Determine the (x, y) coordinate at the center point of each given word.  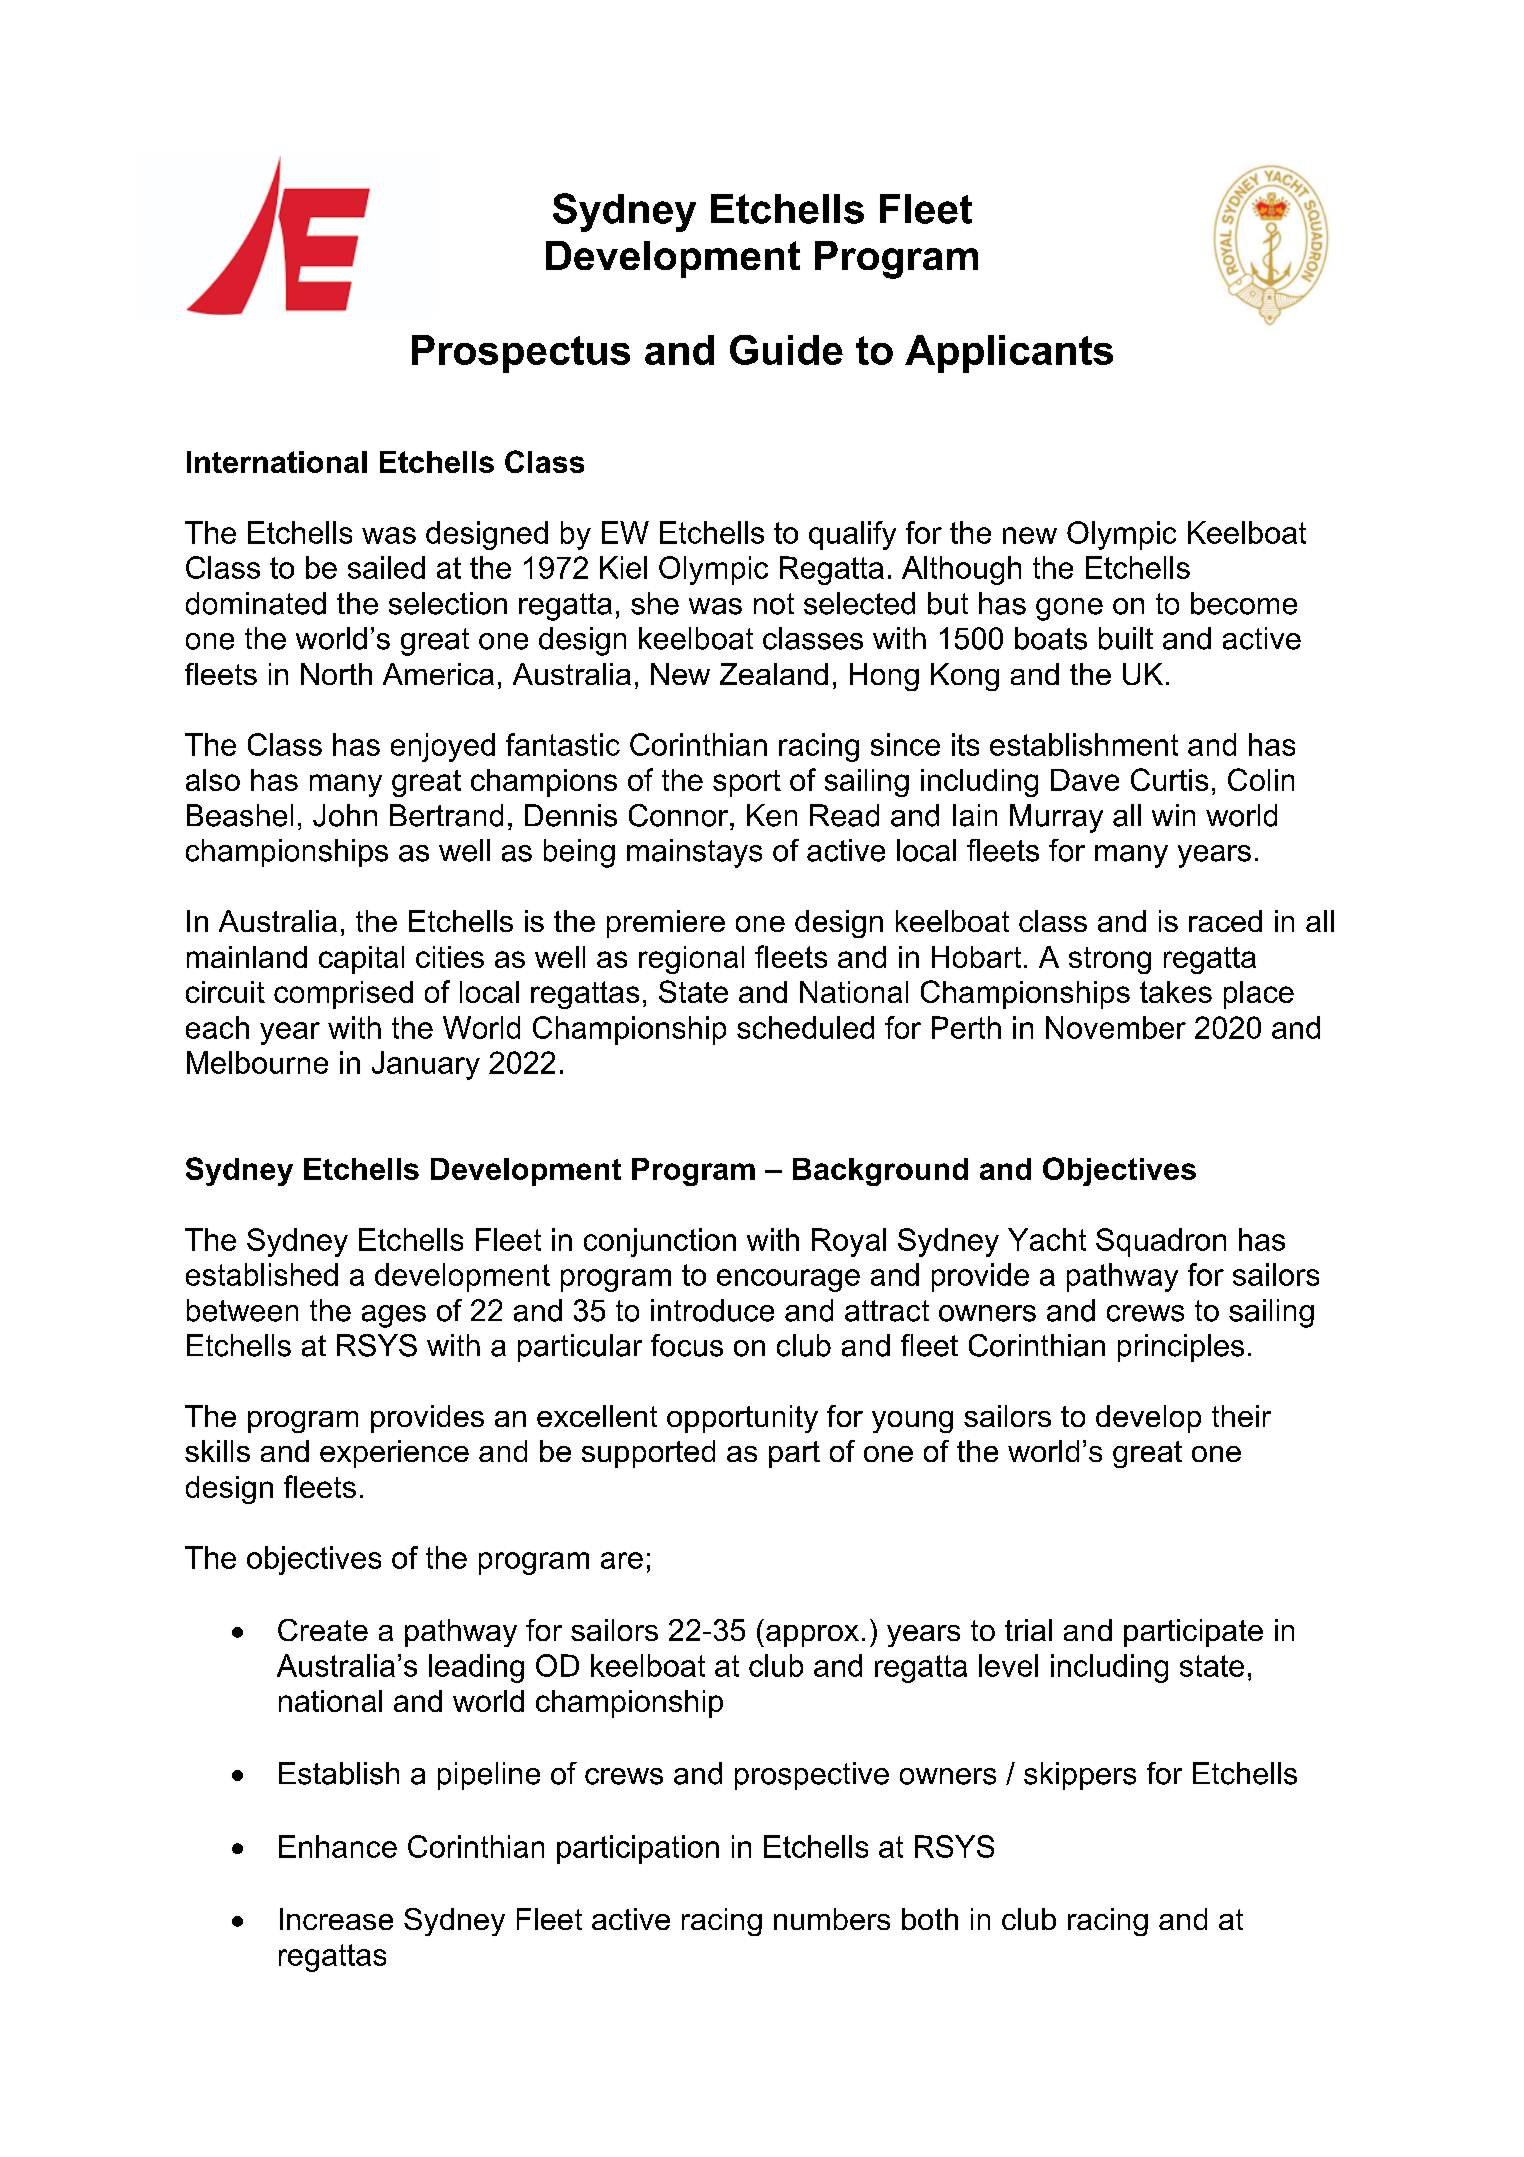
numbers (832, 1919)
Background (880, 1172)
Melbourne (257, 1062)
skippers (1080, 1776)
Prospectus (521, 354)
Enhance (338, 1846)
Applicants (1009, 354)
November (1116, 1027)
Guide (786, 350)
